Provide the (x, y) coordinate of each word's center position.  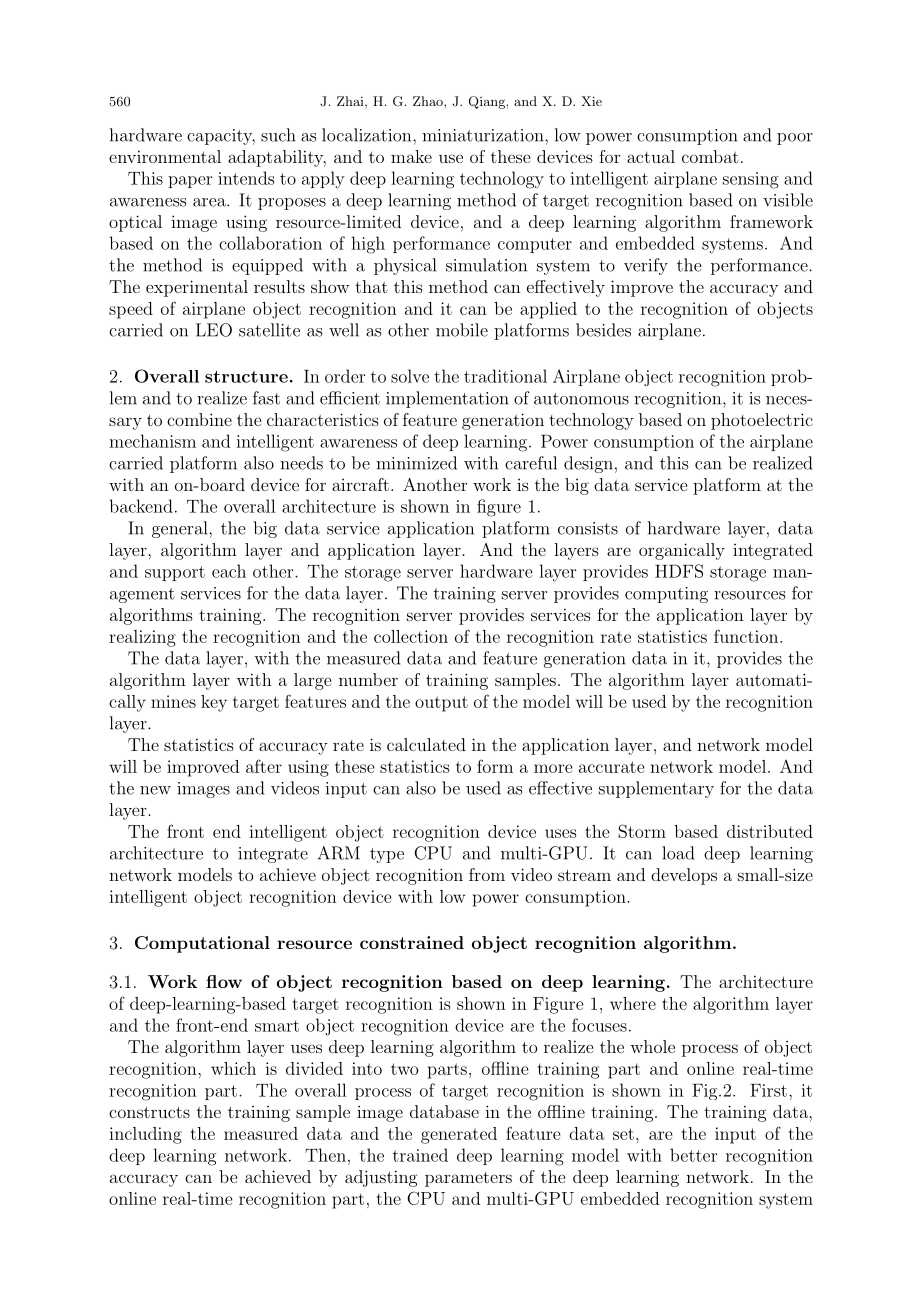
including (145, 1135)
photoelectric (762, 421)
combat (710, 156)
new (155, 790)
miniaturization (484, 135)
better (693, 1155)
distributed (770, 831)
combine (199, 419)
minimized (416, 463)
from (487, 874)
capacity (221, 137)
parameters (468, 1179)
